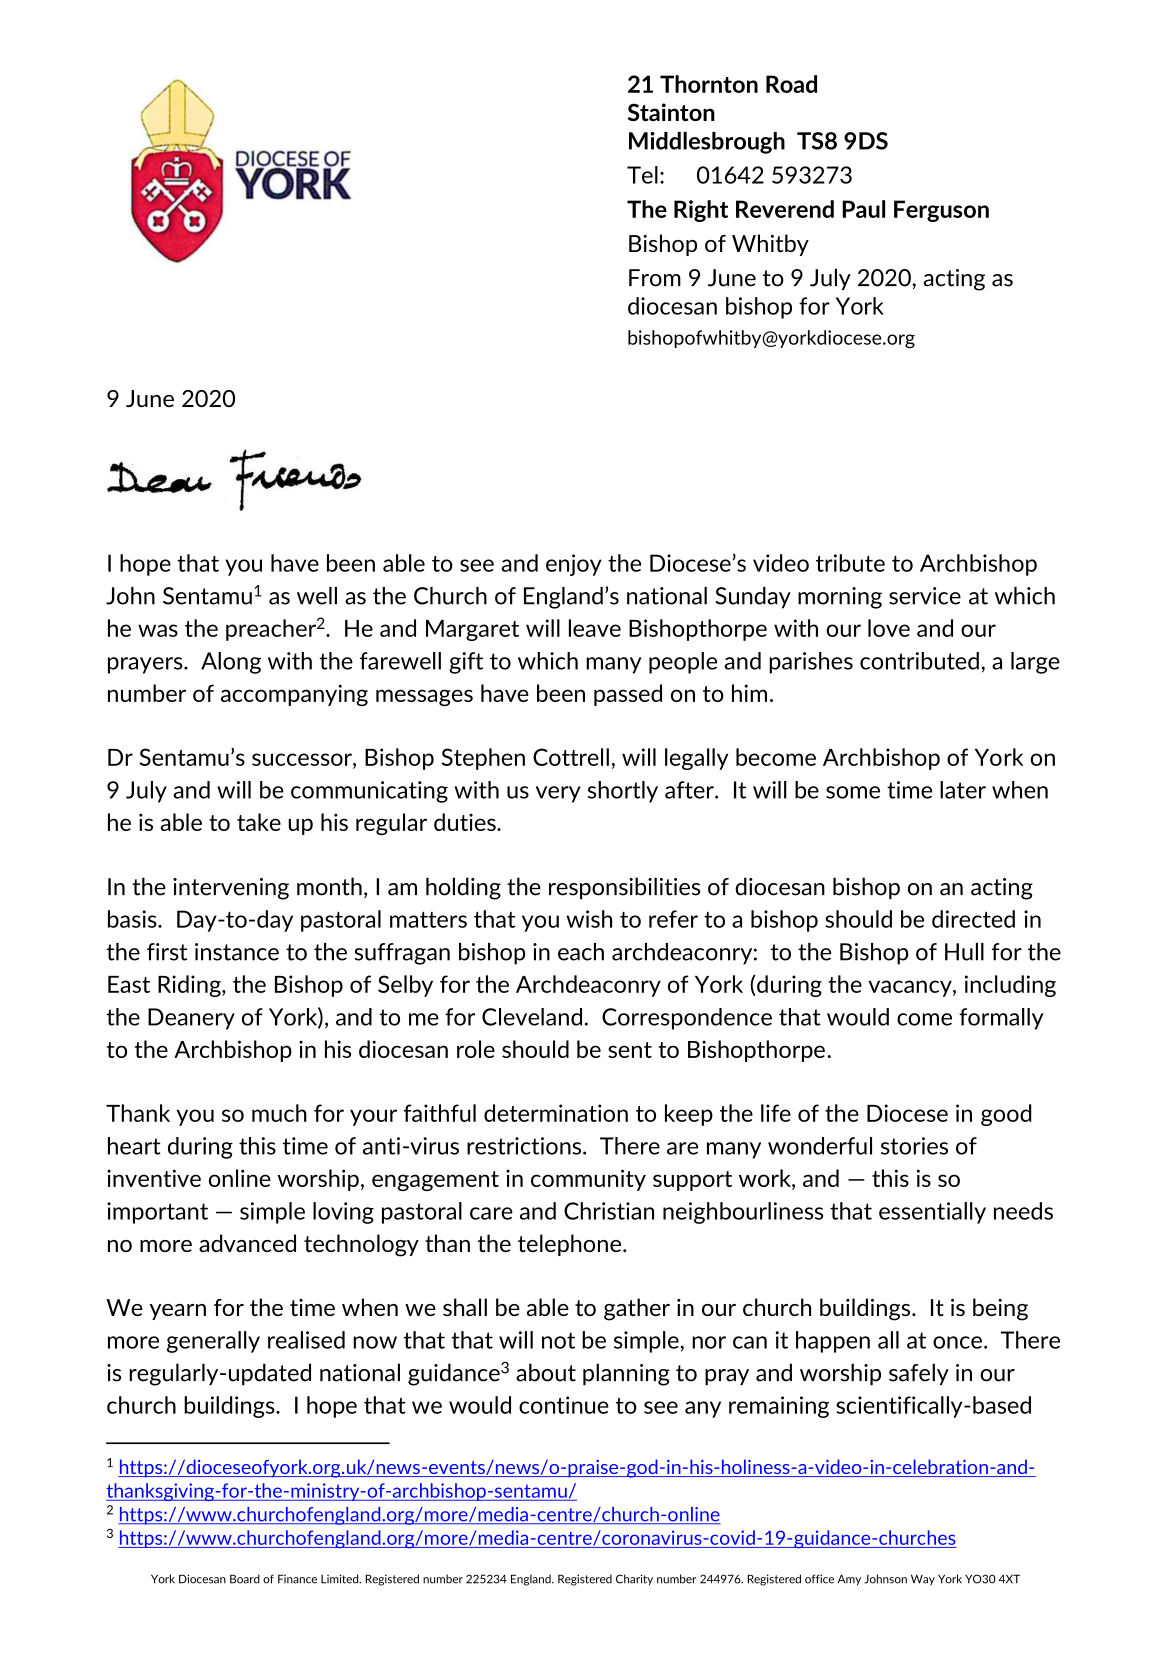 This screenshot has width=1171, height=1655. Describe the element at coordinates (259, 822) in the screenshot. I see `take` at that location.
